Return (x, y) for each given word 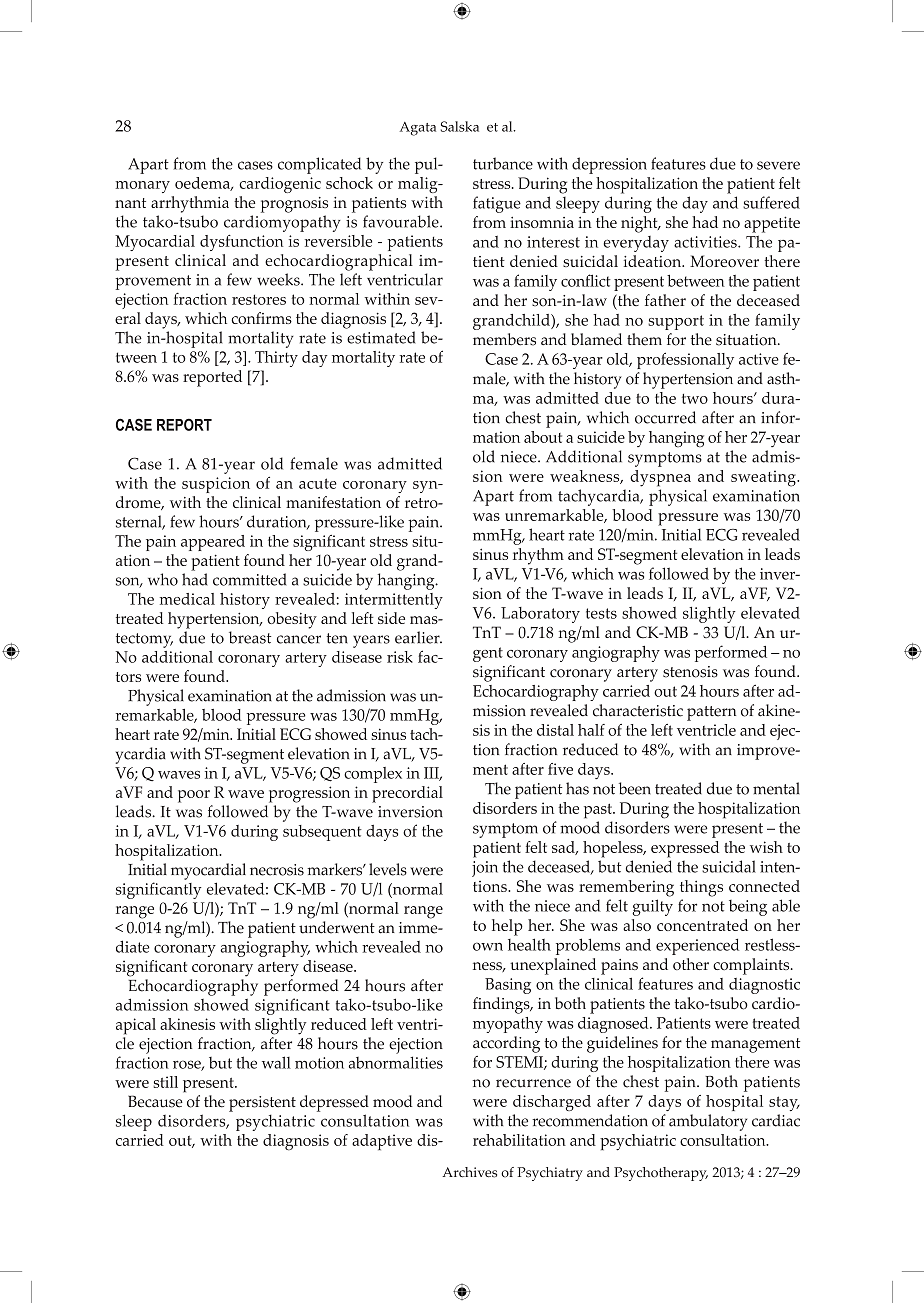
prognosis (294, 205)
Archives (469, 1172)
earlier (418, 637)
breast (250, 637)
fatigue (497, 204)
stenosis (690, 672)
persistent (262, 1104)
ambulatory (708, 1122)
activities (706, 242)
